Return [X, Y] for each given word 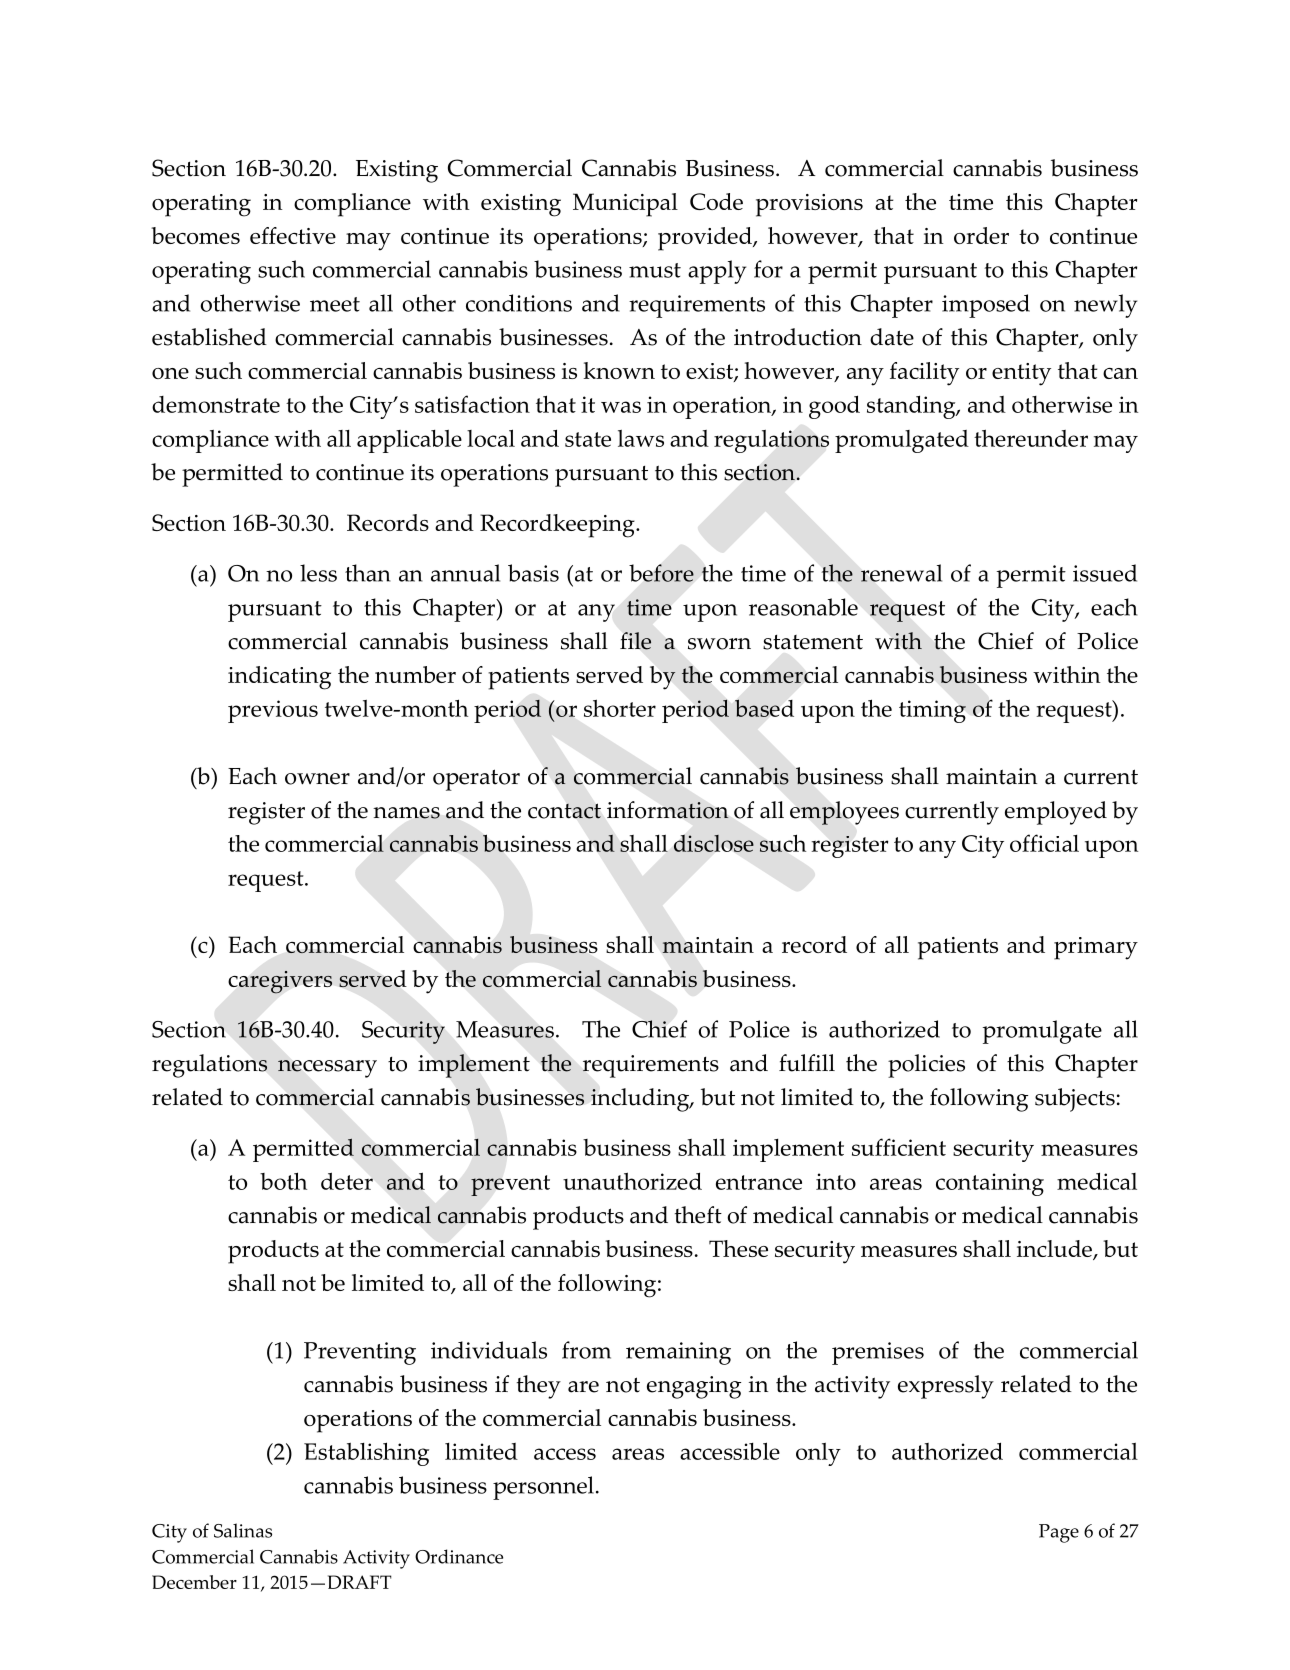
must [655, 270]
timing [932, 711]
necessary [327, 1069]
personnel [543, 1488]
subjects [1075, 1100]
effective [293, 235]
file [635, 641]
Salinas [243, 1530]
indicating [279, 678]
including [641, 1100]
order [981, 235]
